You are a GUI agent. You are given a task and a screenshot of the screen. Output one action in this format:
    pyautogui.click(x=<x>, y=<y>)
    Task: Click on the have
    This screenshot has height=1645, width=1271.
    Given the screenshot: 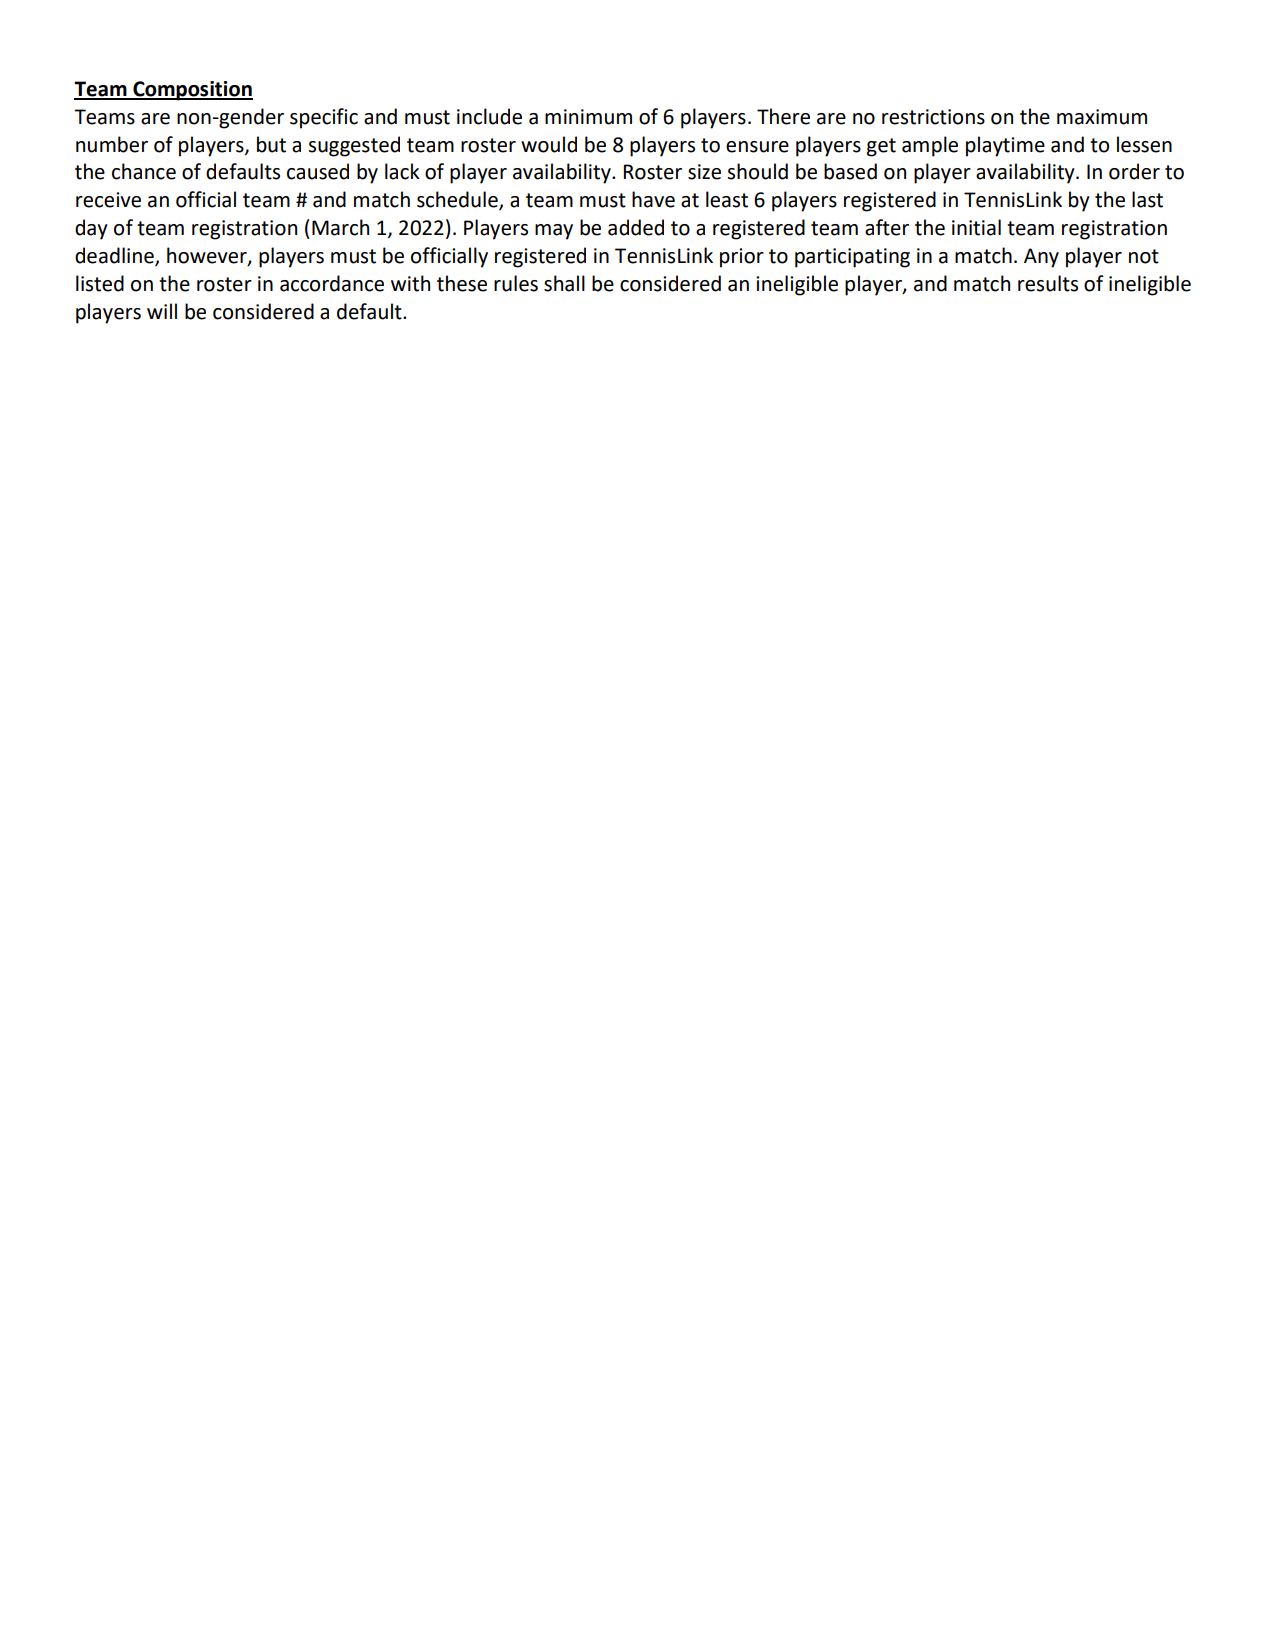 What is the action you would take?
    pyautogui.click(x=653, y=199)
